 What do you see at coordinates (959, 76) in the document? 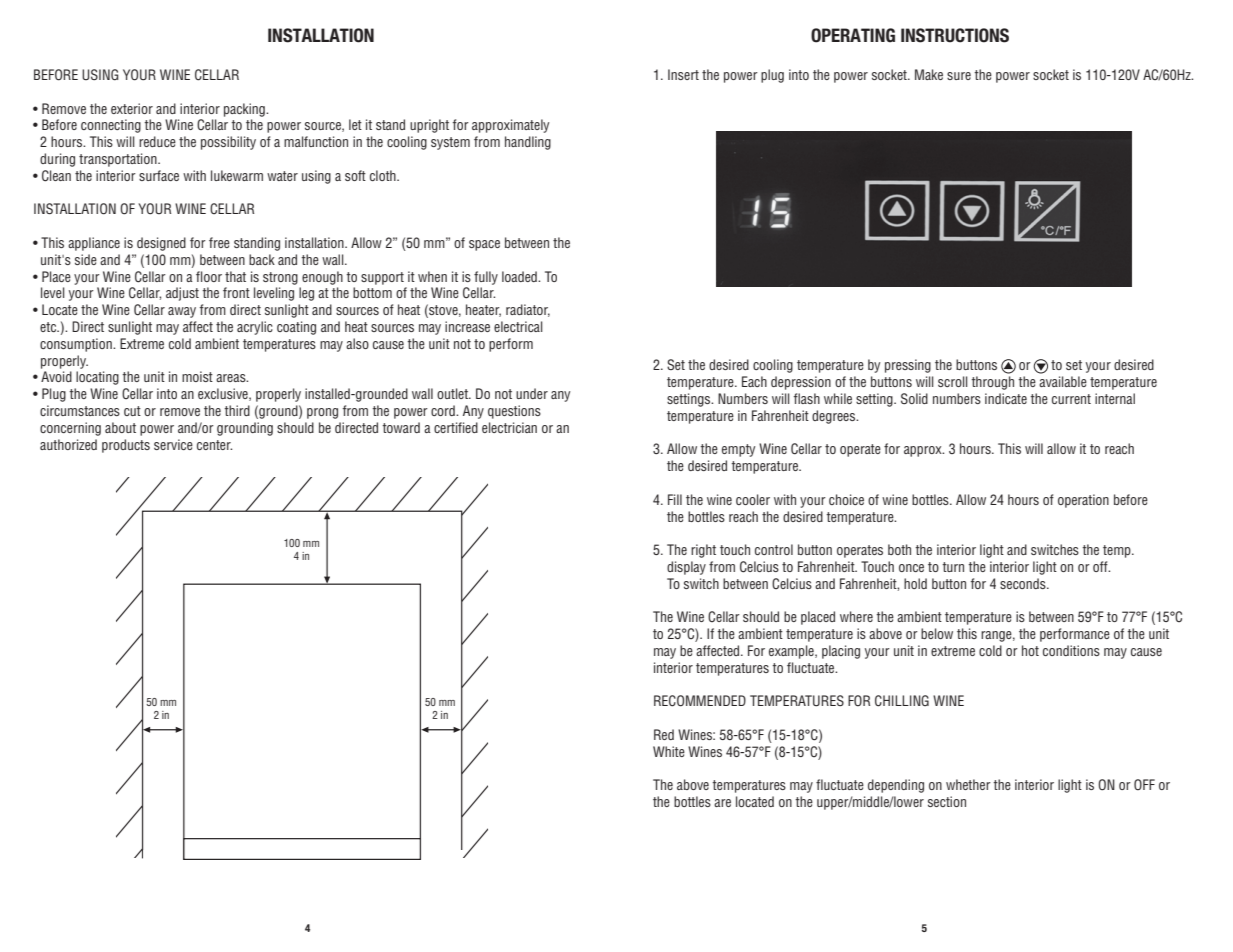
I see `sure` at bounding box center [959, 76].
